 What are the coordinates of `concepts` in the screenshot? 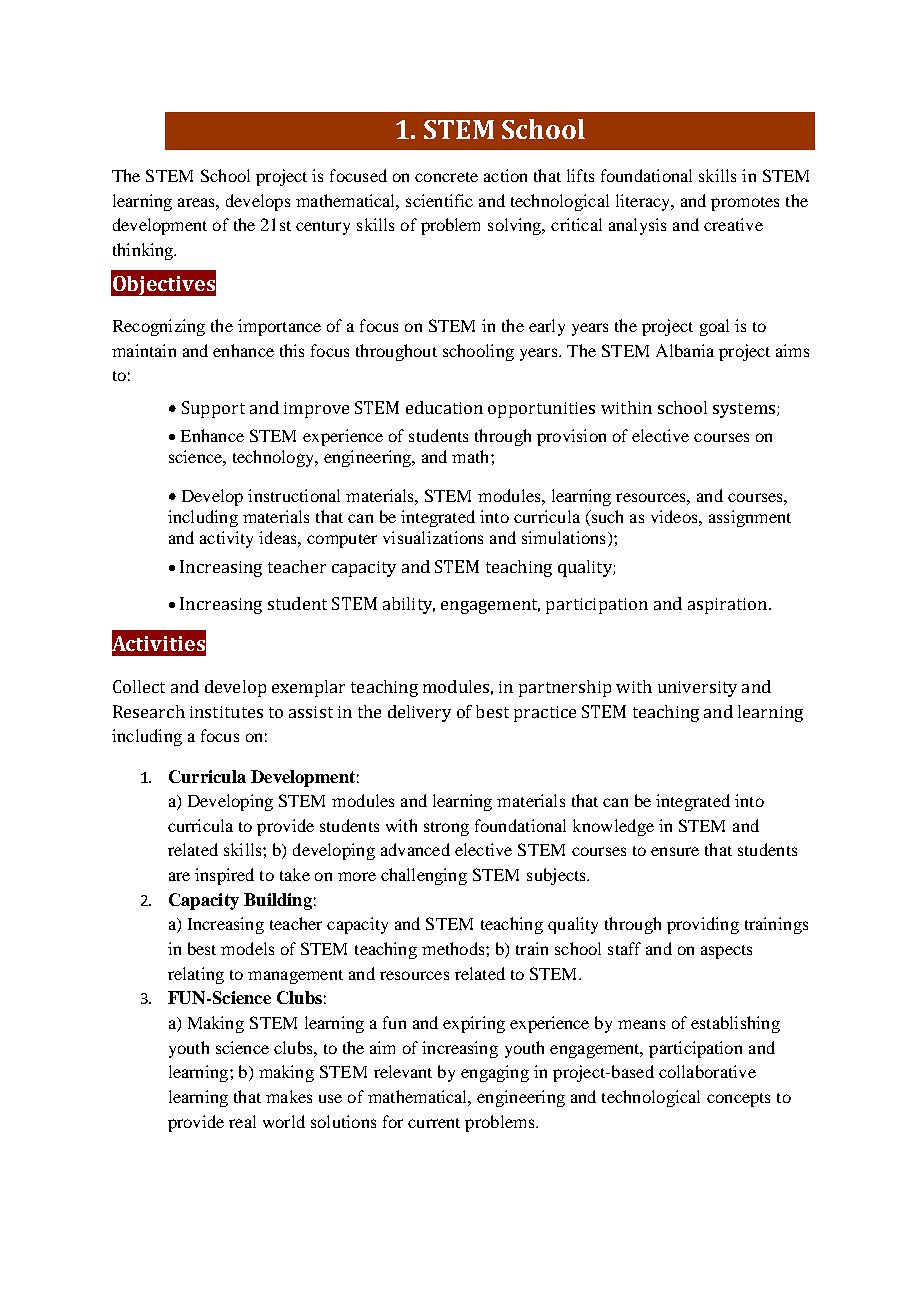 It's located at (738, 1100).
